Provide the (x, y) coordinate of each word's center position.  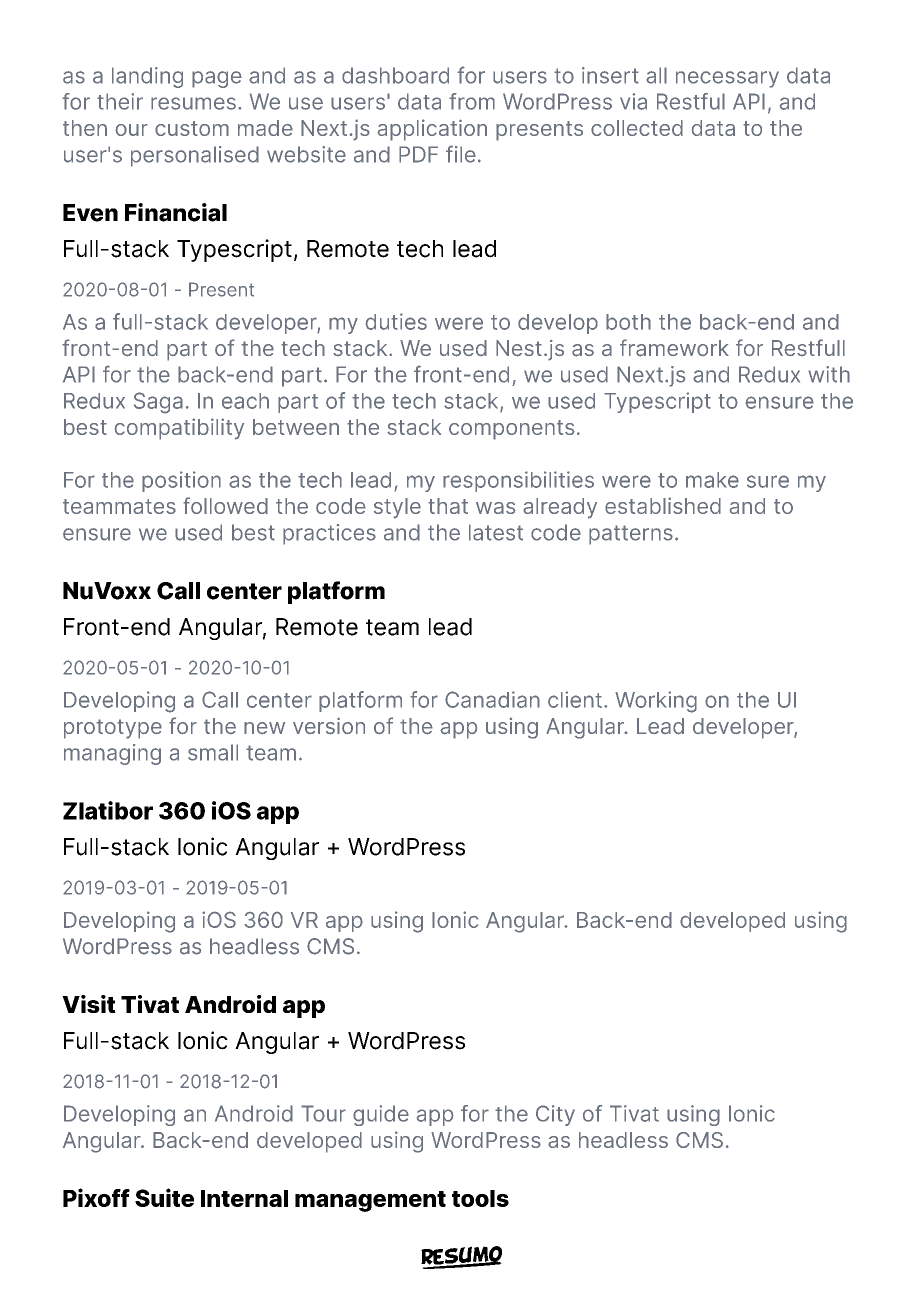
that (448, 506)
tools (480, 1198)
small (213, 752)
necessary (727, 79)
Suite (164, 1197)
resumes (193, 103)
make (712, 480)
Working (656, 702)
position (181, 481)
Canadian (492, 699)
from (472, 101)
